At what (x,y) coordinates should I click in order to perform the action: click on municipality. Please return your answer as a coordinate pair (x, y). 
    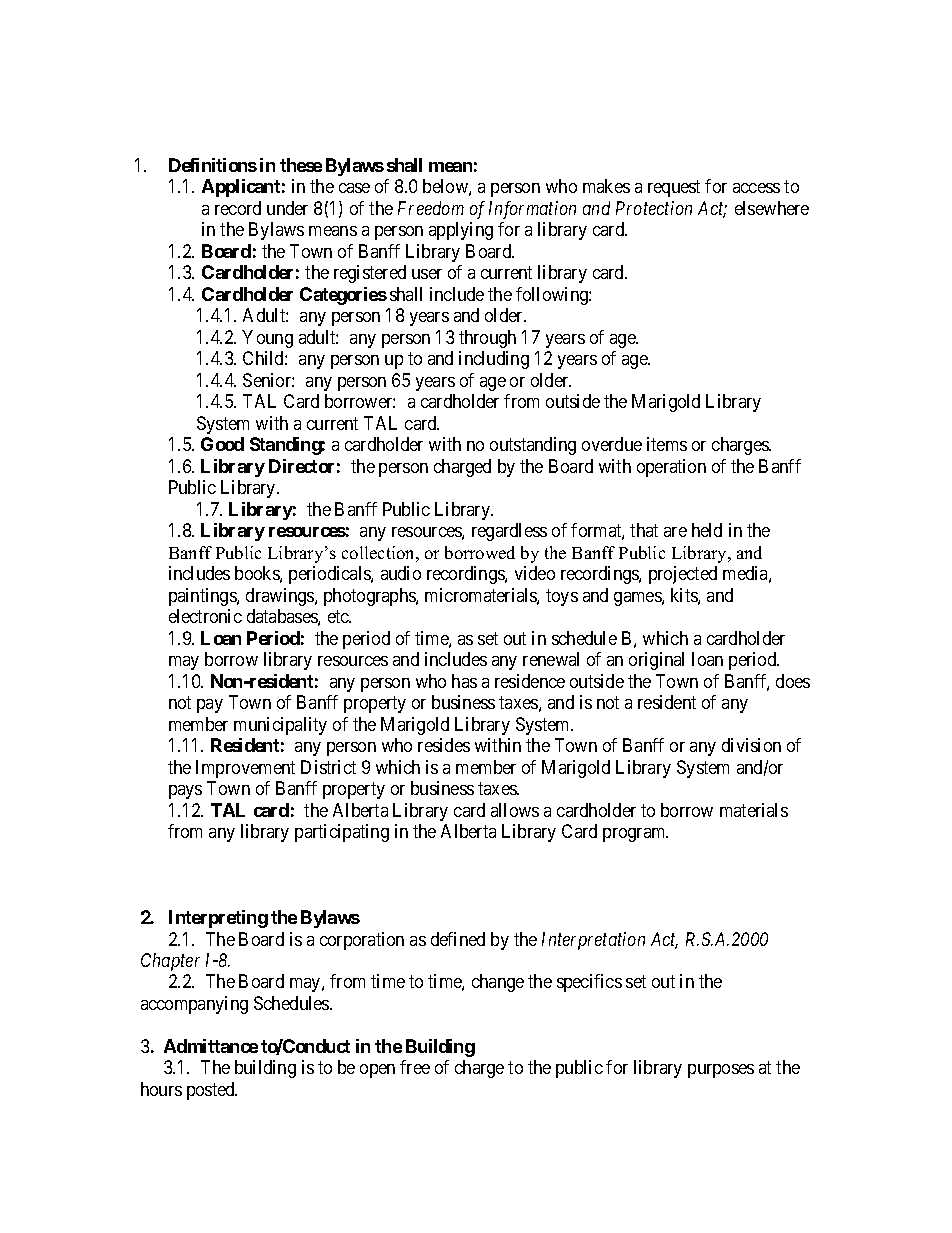
    Looking at the image, I should click on (280, 726).
